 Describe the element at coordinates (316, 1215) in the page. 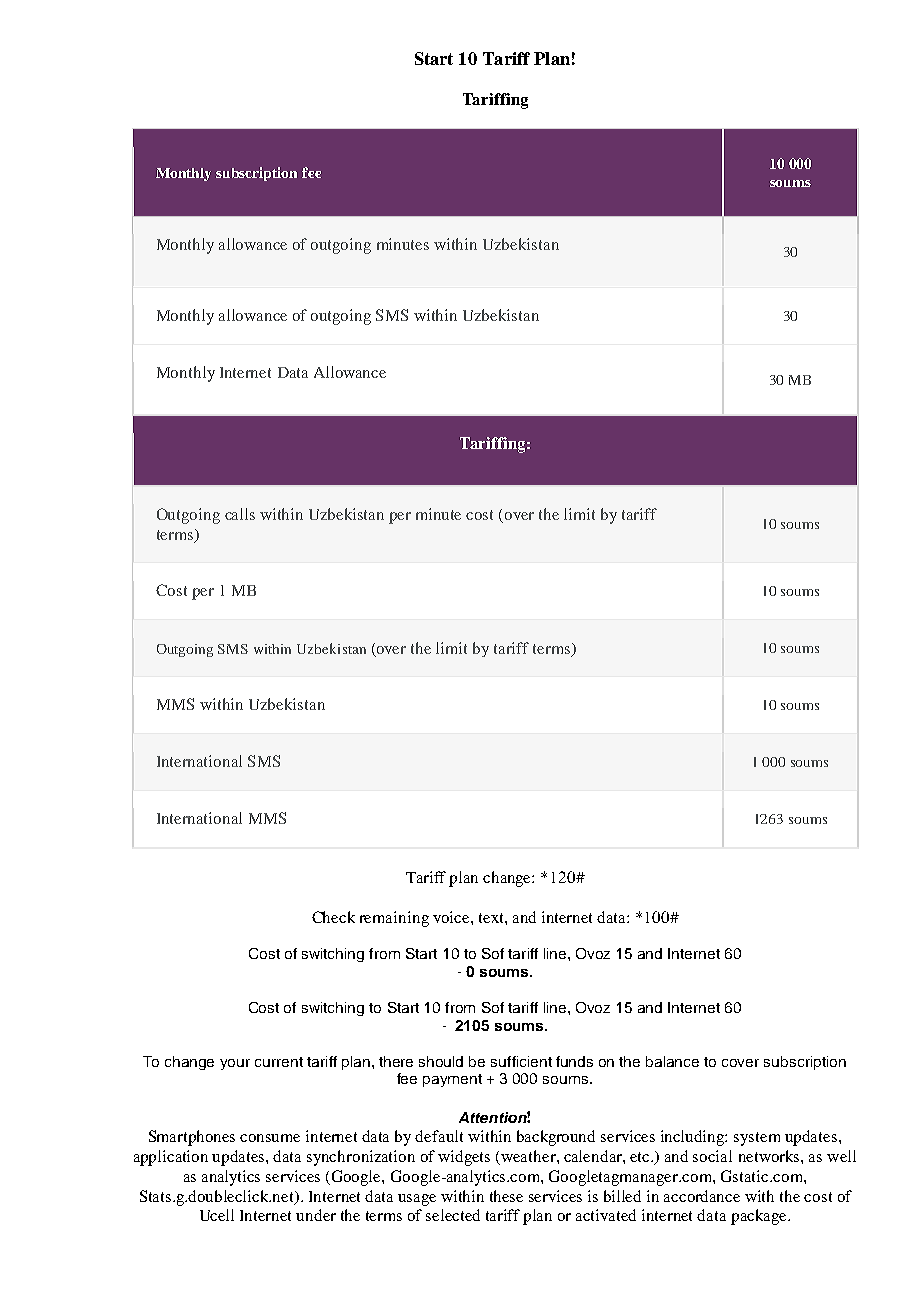

I see `under` at that location.
